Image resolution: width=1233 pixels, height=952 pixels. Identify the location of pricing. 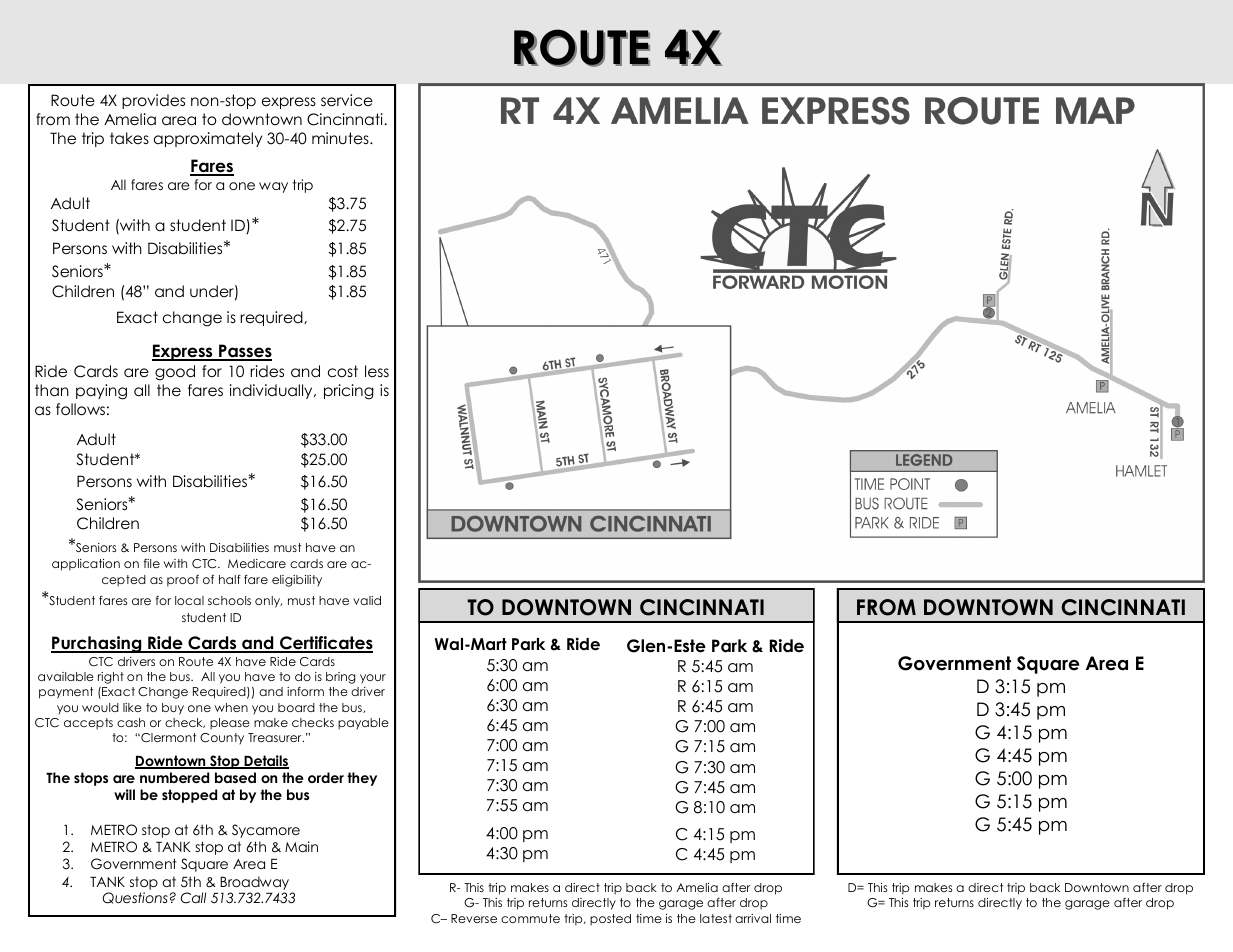
(349, 392).
